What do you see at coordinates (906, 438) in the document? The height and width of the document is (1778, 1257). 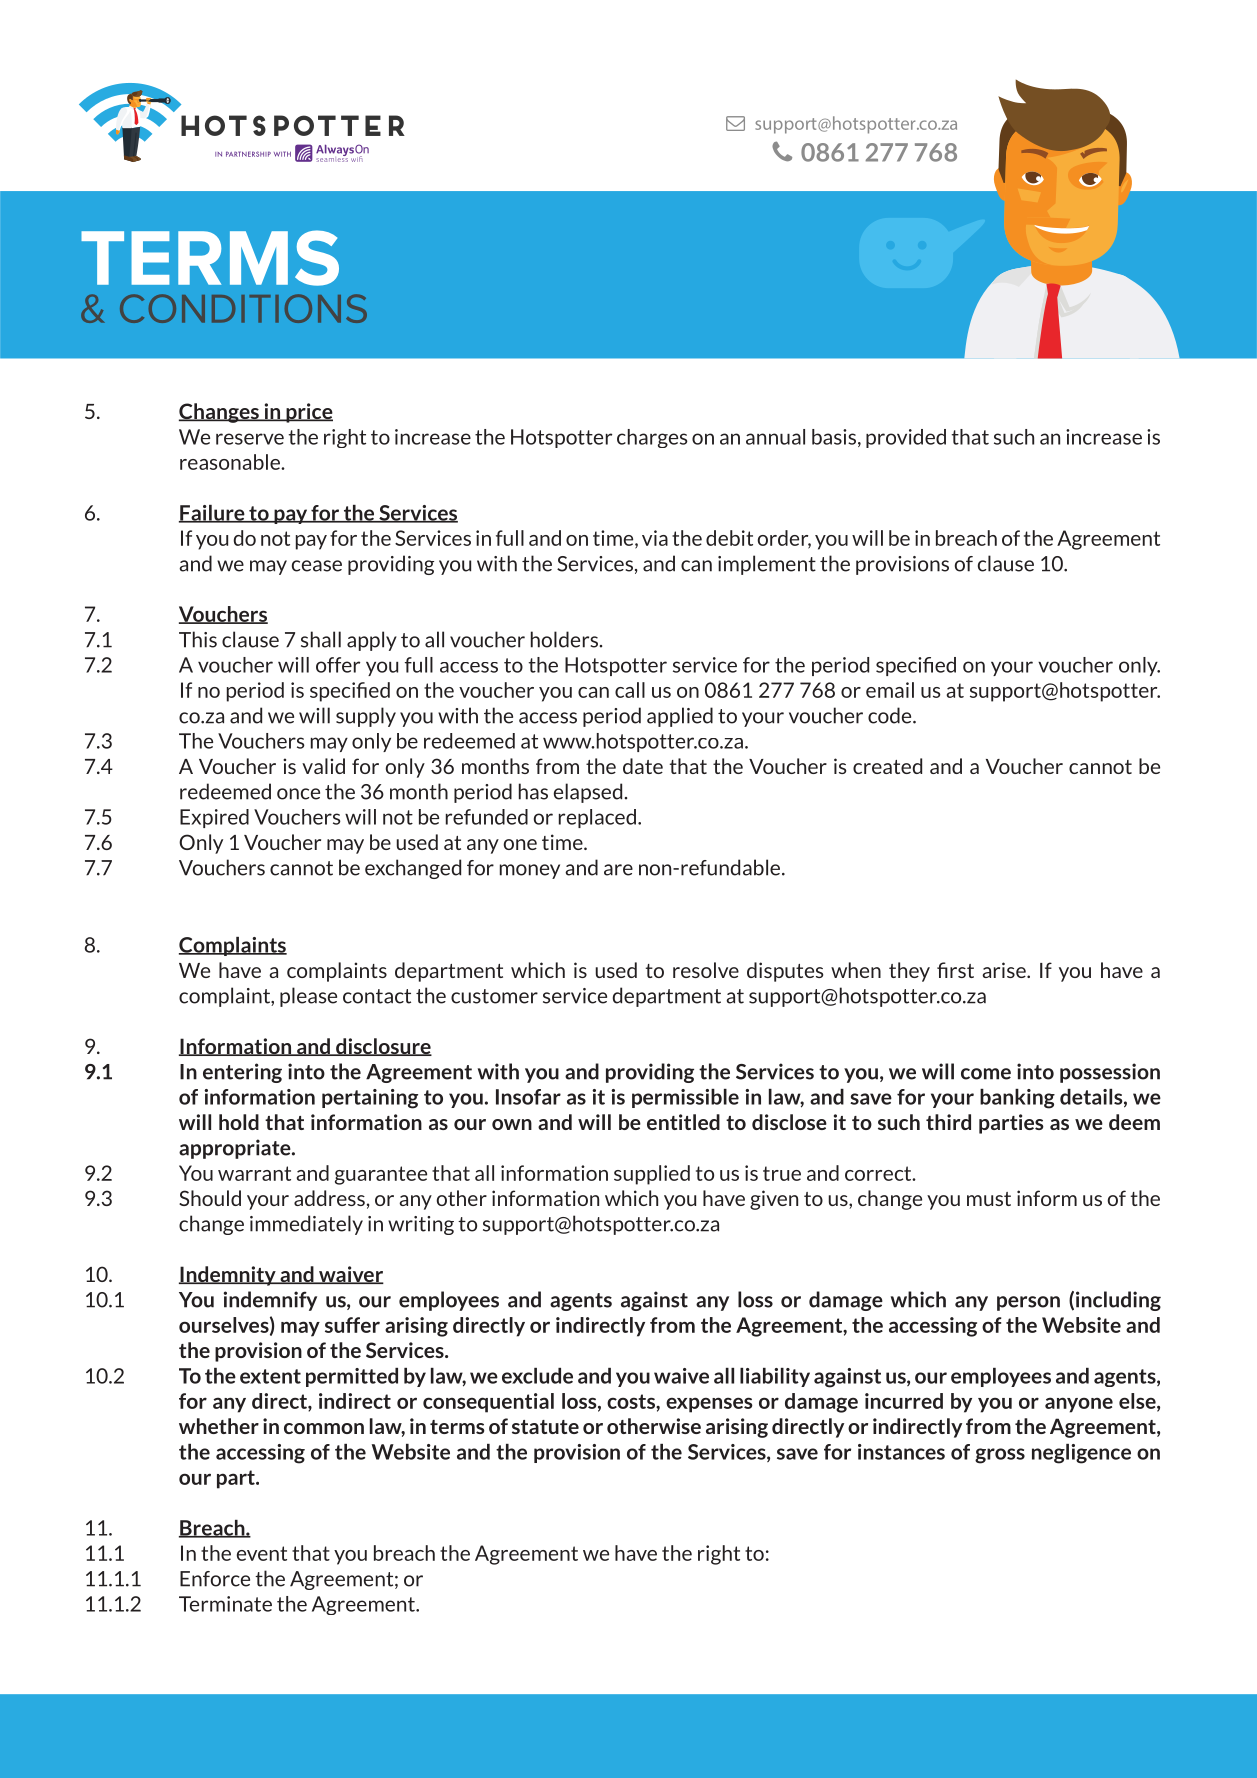 I see `provided` at bounding box center [906, 438].
